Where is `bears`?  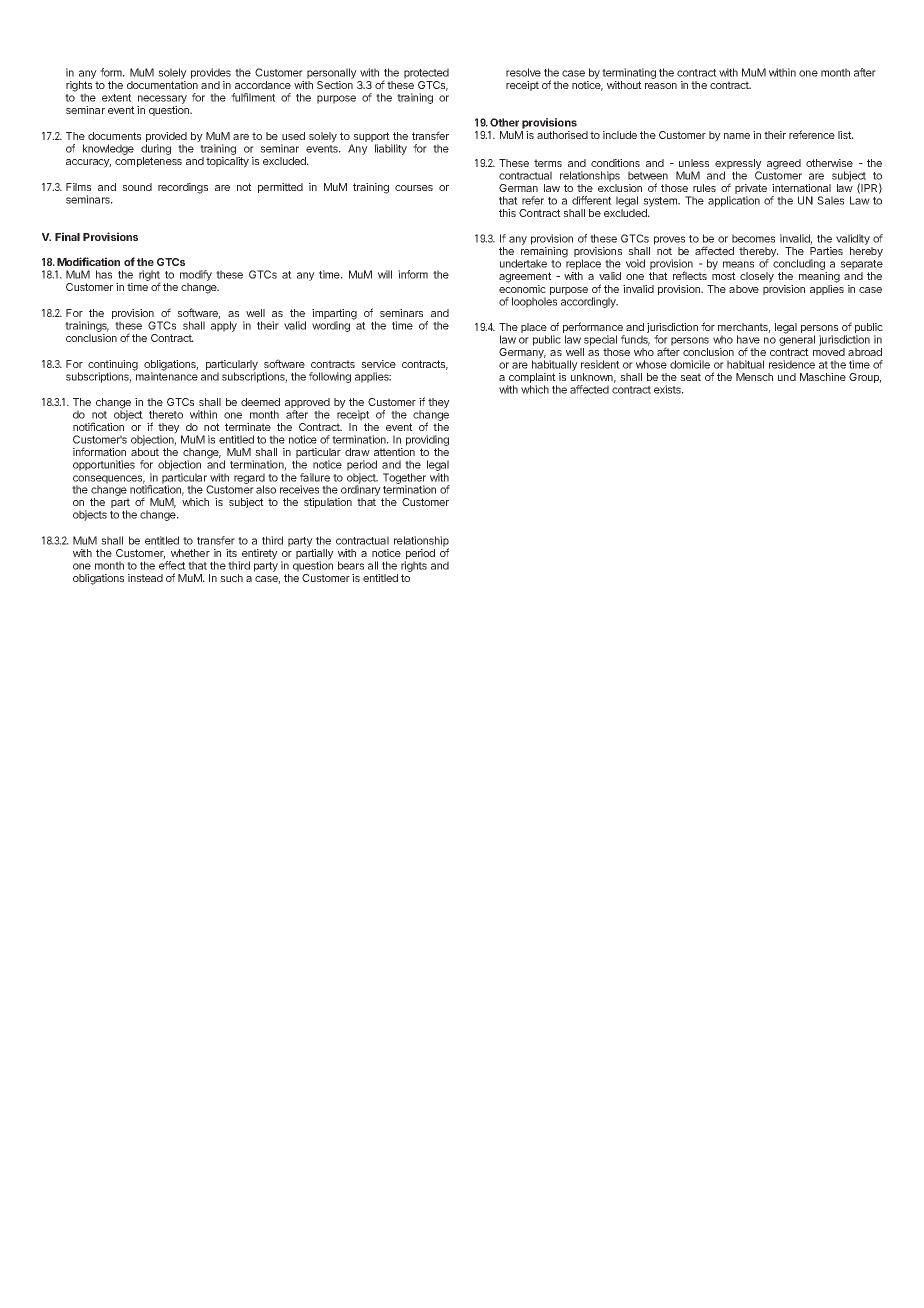 bears is located at coordinates (351, 565).
